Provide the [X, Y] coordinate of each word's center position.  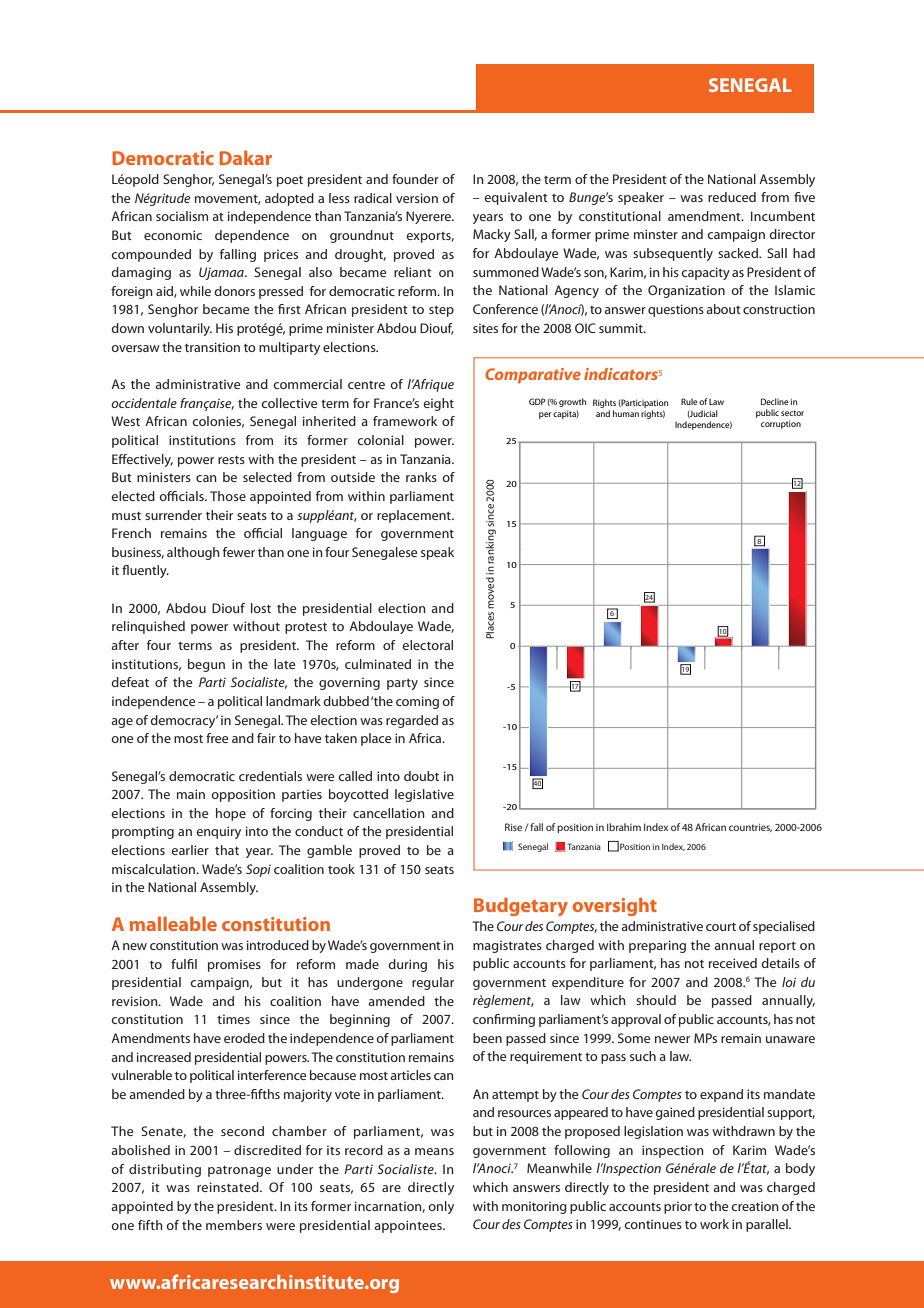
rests [231, 460]
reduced [732, 197]
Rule [689, 401]
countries [750, 828]
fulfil [184, 964]
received [733, 963]
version [417, 198]
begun [206, 665]
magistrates [507, 946]
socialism [182, 216]
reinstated [229, 1187]
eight [438, 404]
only [441, 1207]
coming [417, 702]
